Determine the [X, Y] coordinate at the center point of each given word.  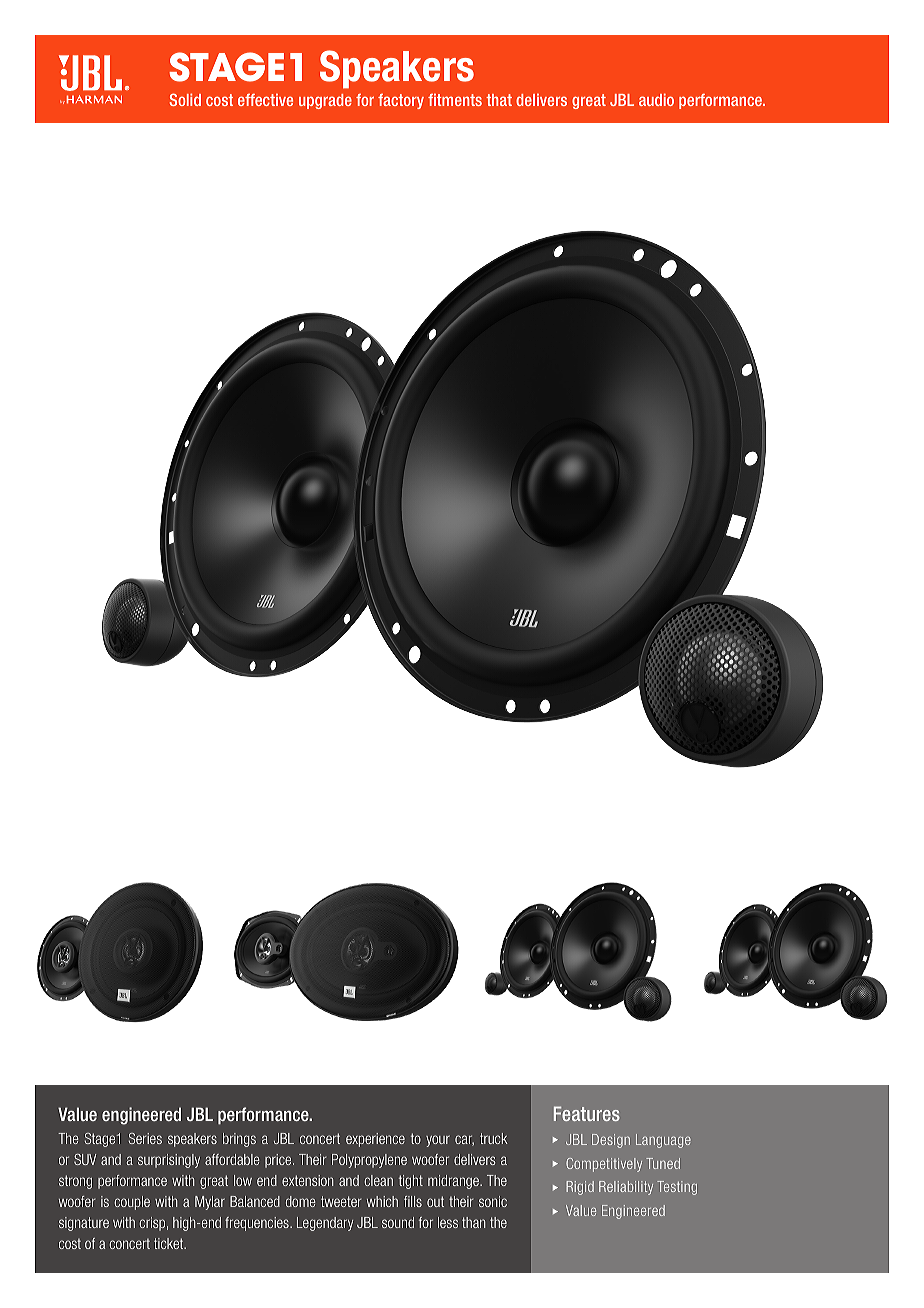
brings [239, 1140]
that [499, 100]
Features [587, 1113]
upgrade [325, 101]
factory [401, 101]
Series [145, 1138]
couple [132, 1203]
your [438, 1141]
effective [265, 100]
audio [656, 100]
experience [375, 1140]
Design [611, 1141]
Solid [185, 99]
